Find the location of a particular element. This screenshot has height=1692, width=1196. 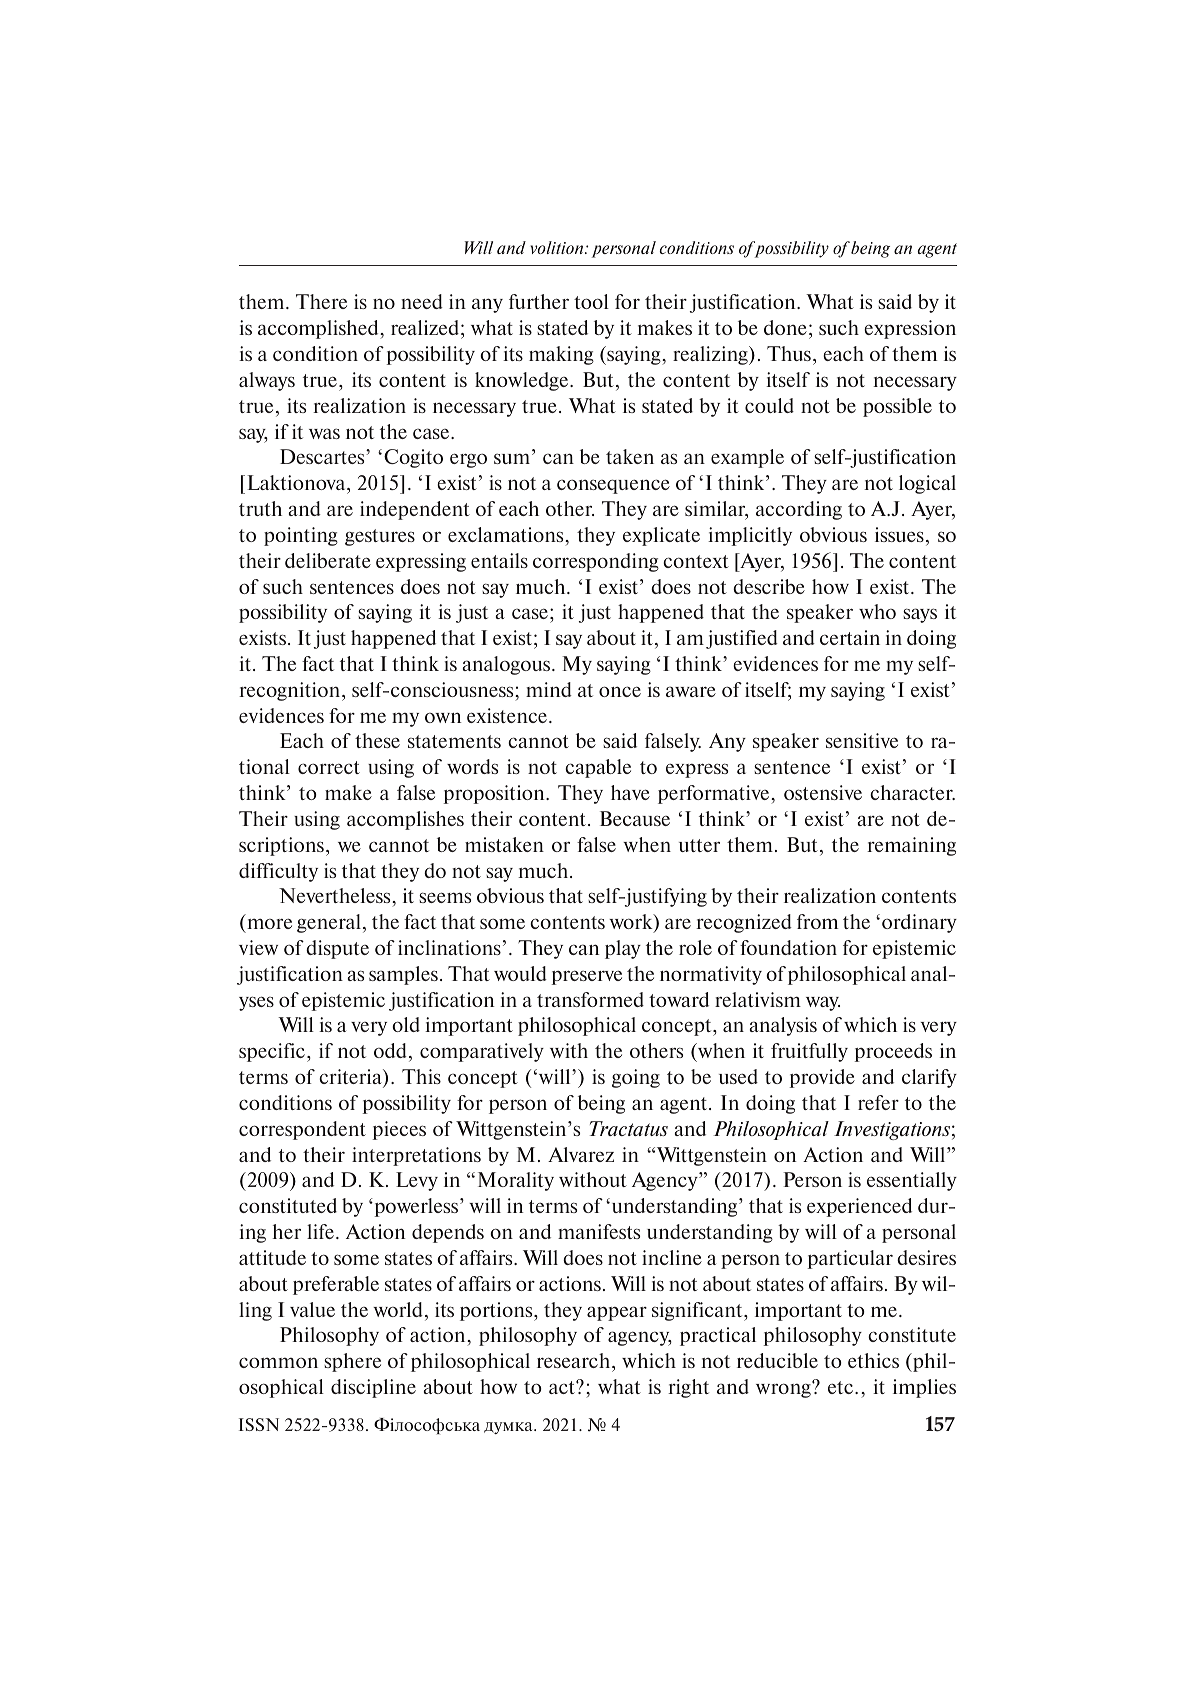

There is located at coordinates (321, 301).
